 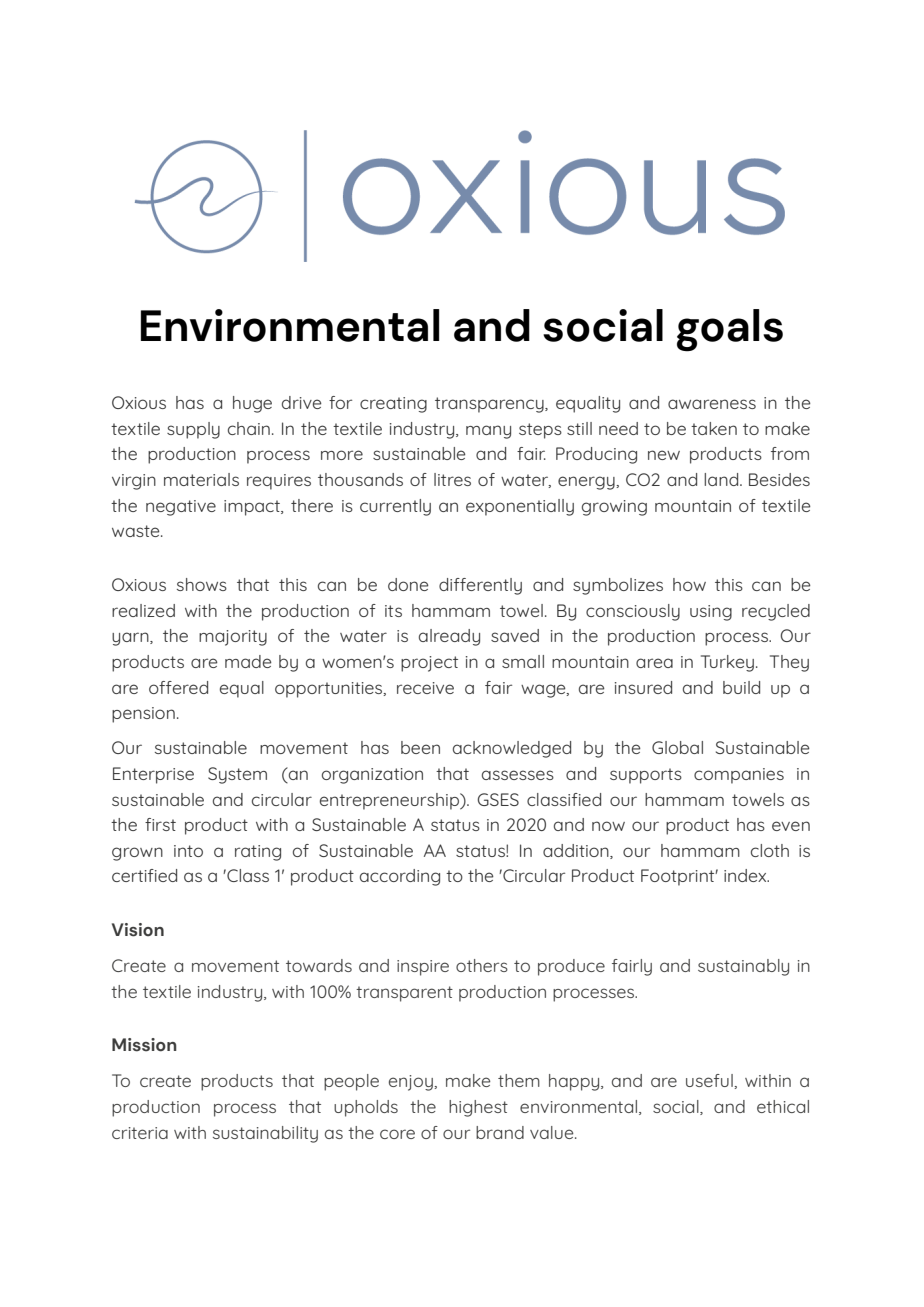 I want to click on huge, so click(x=252, y=404).
